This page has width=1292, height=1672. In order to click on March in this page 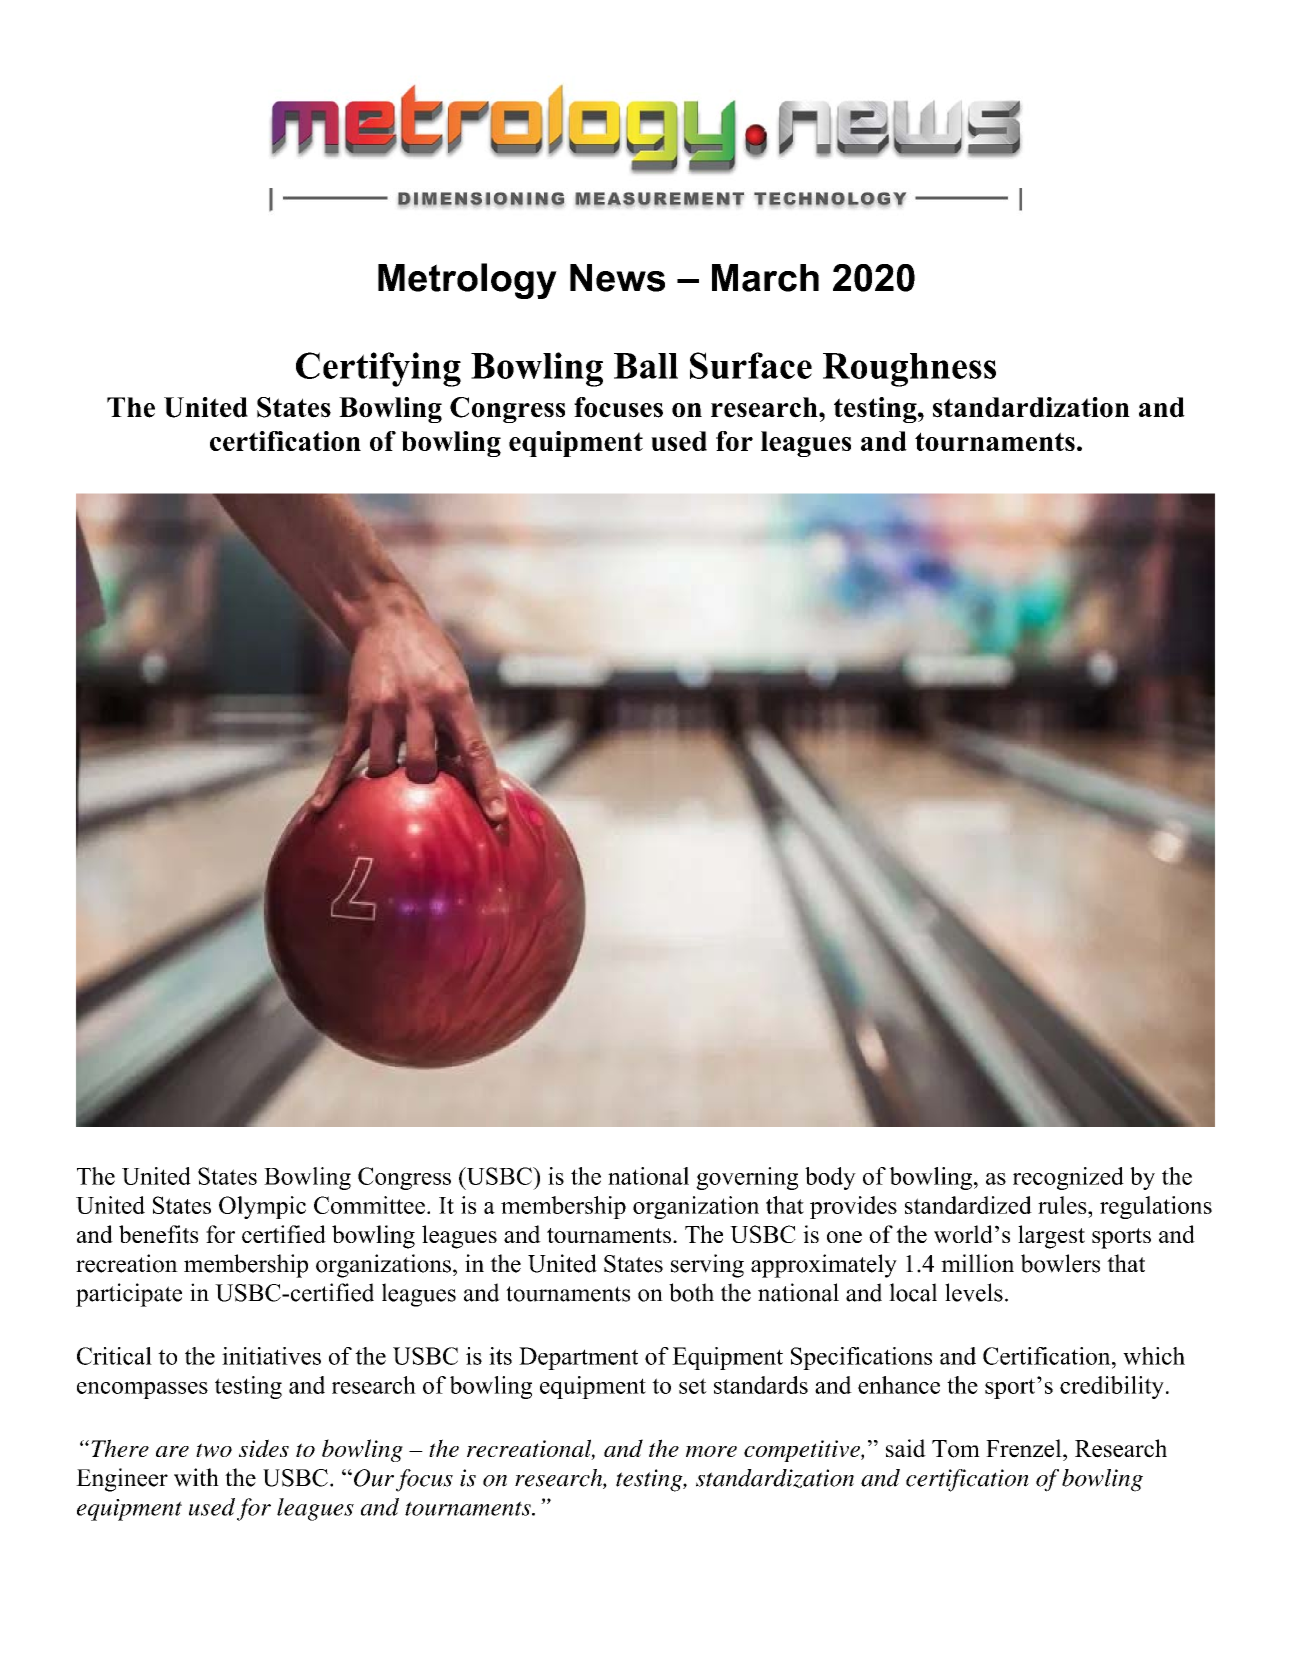, I will do `click(765, 278)`.
